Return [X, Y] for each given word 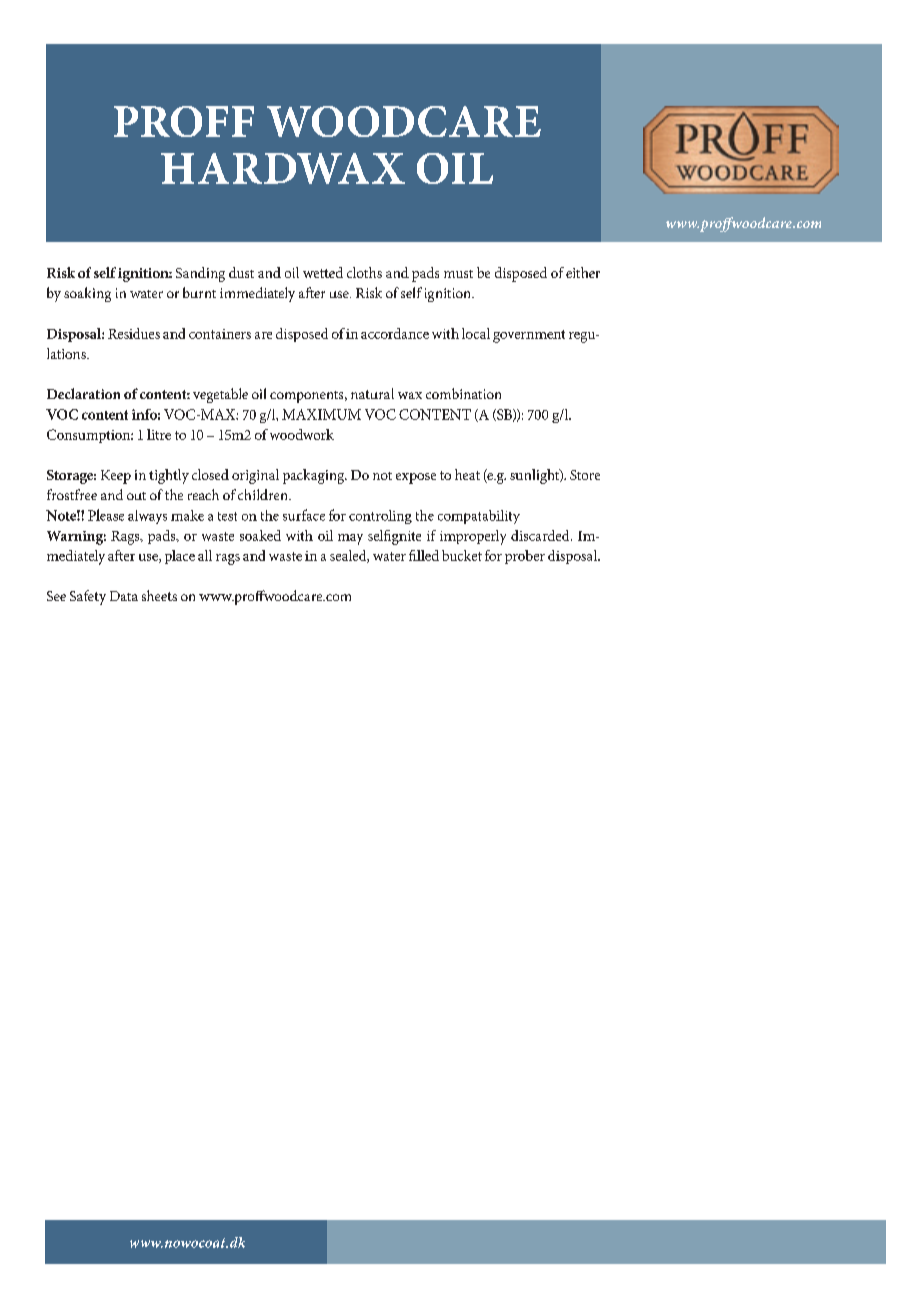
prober [525, 557]
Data [124, 596]
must [458, 274]
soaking [87, 294]
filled [424, 555]
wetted [323, 272]
